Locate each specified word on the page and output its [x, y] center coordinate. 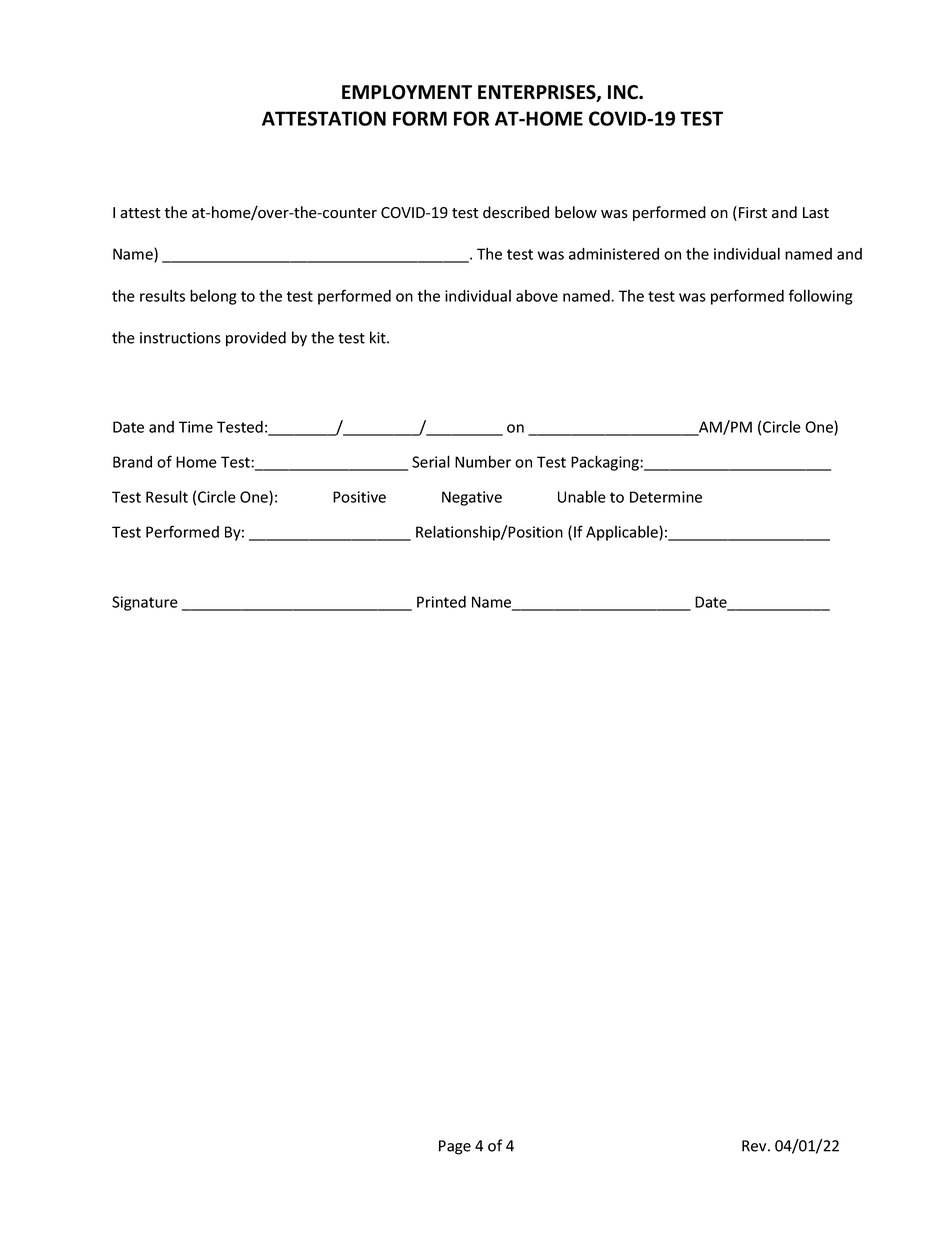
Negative [472, 498]
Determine [666, 497]
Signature [145, 603]
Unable [582, 496]
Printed [441, 602]
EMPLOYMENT [407, 92]
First [753, 213]
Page [455, 1147]
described [516, 212]
